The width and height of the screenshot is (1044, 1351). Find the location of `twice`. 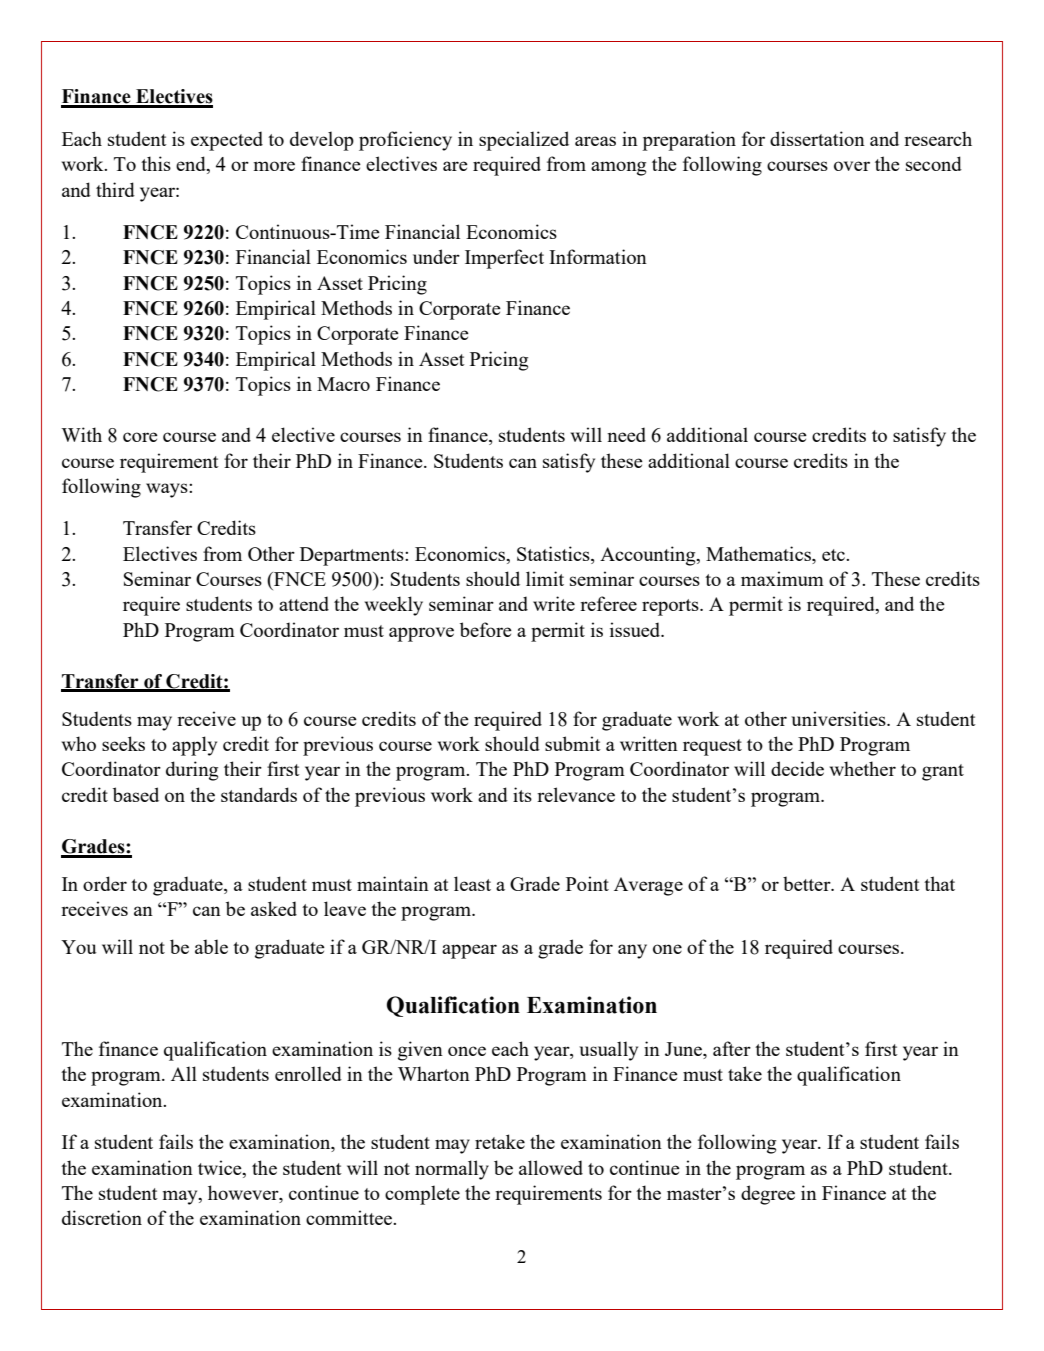

twice is located at coordinates (221, 1167).
